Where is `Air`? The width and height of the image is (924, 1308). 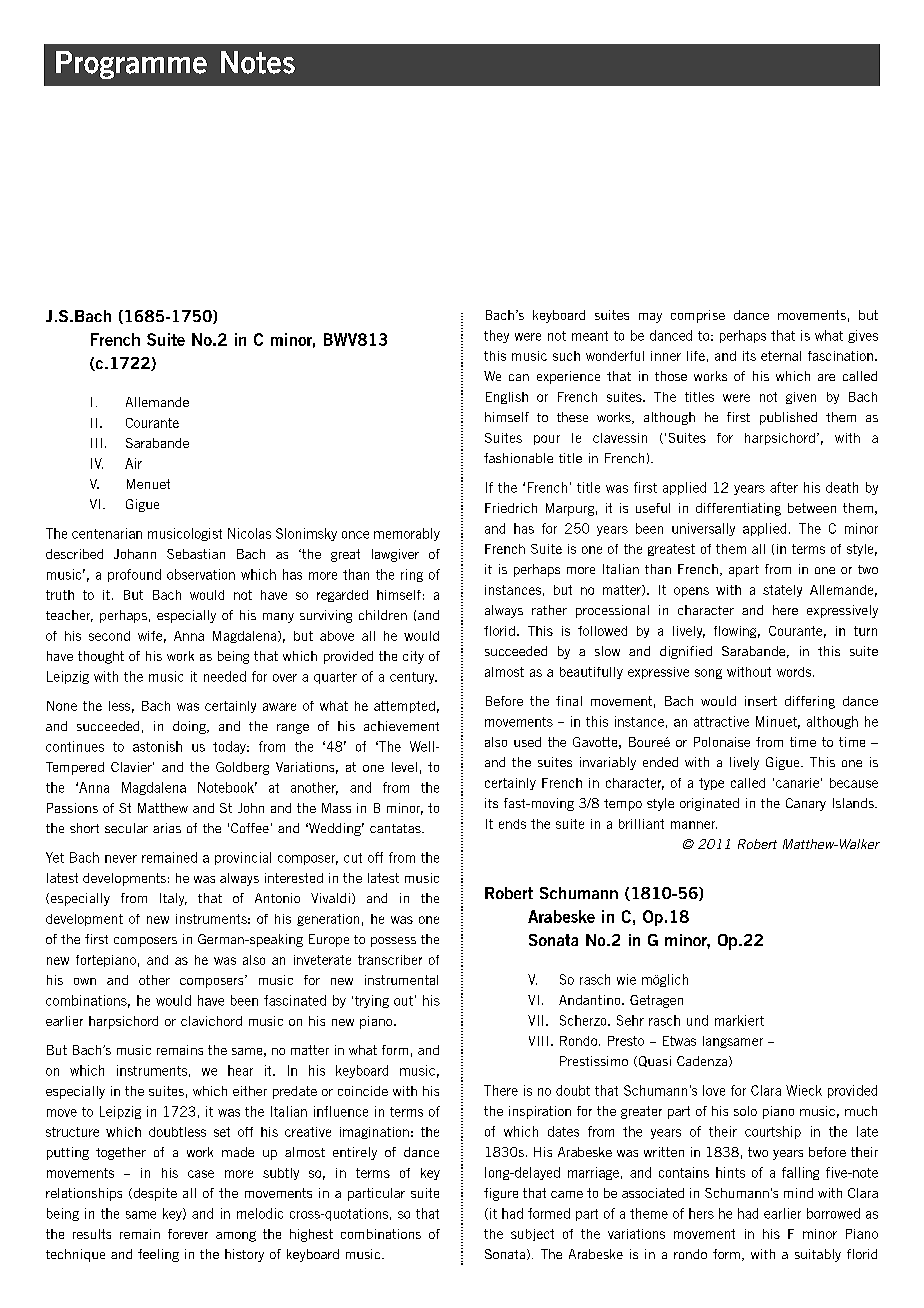
Air is located at coordinates (133, 463).
